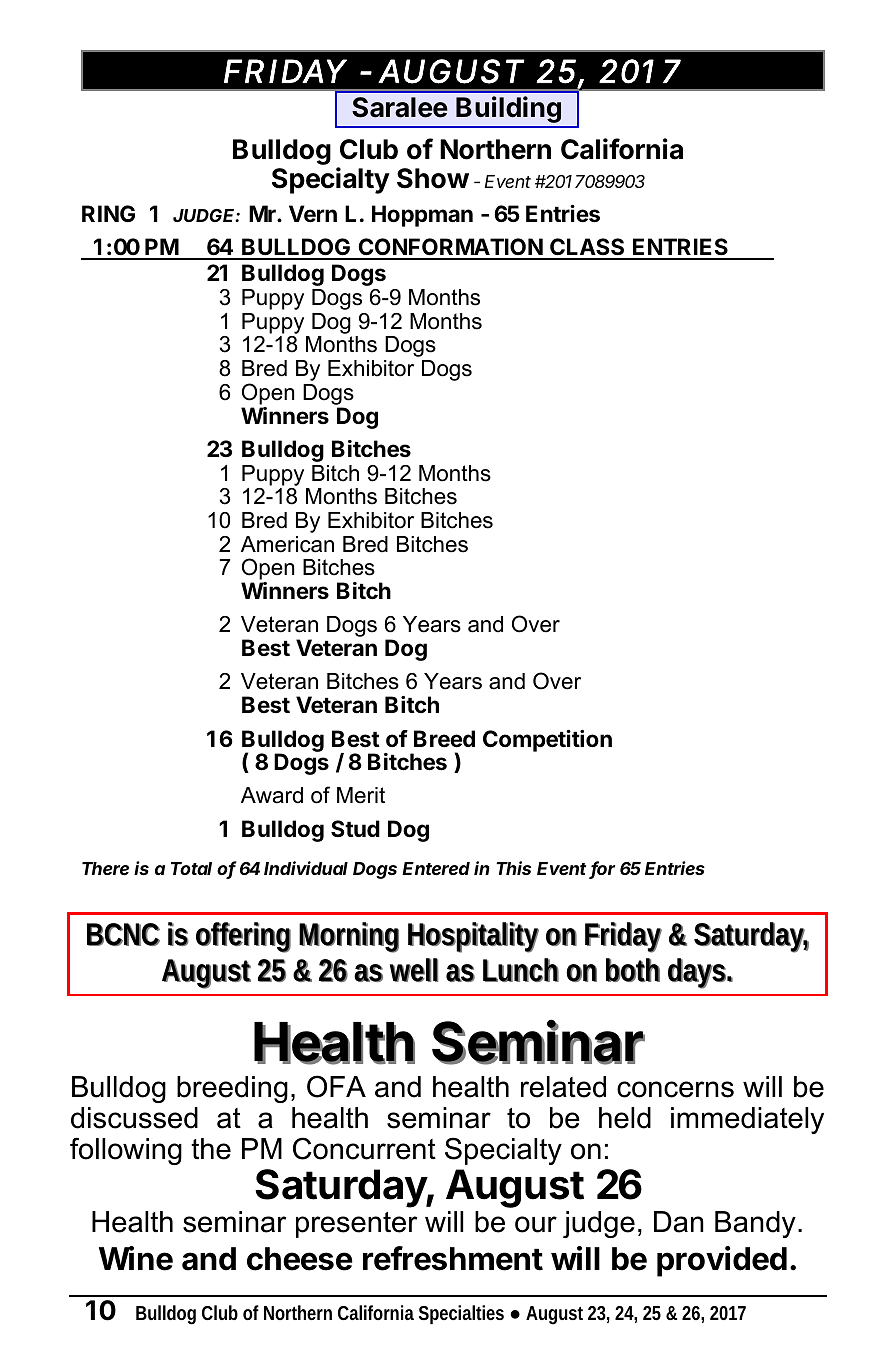  Describe the element at coordinates (433, 178) in the screenshot. I see `Show` at that location.
